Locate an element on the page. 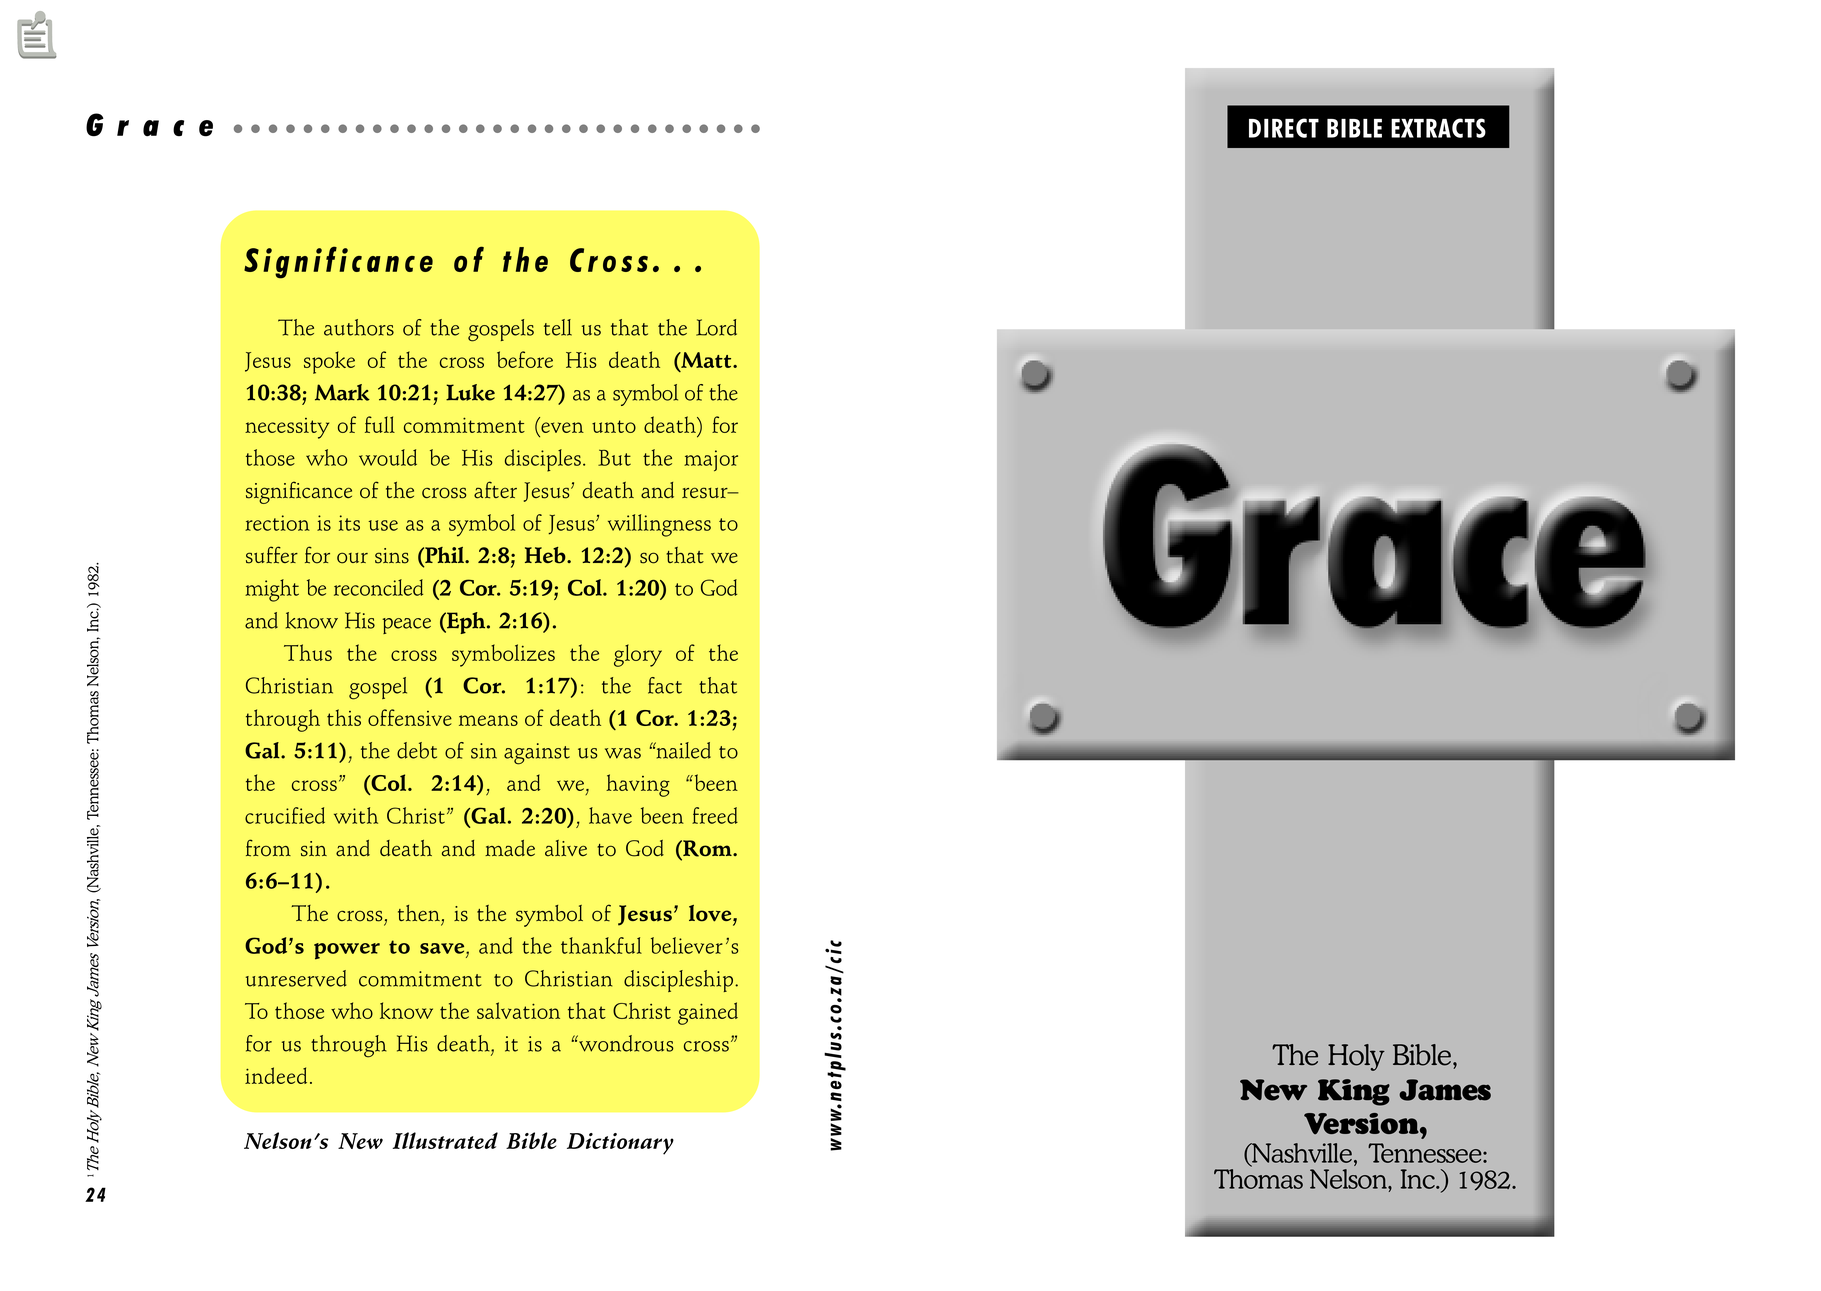  with is located at coordinates (356, 815).
